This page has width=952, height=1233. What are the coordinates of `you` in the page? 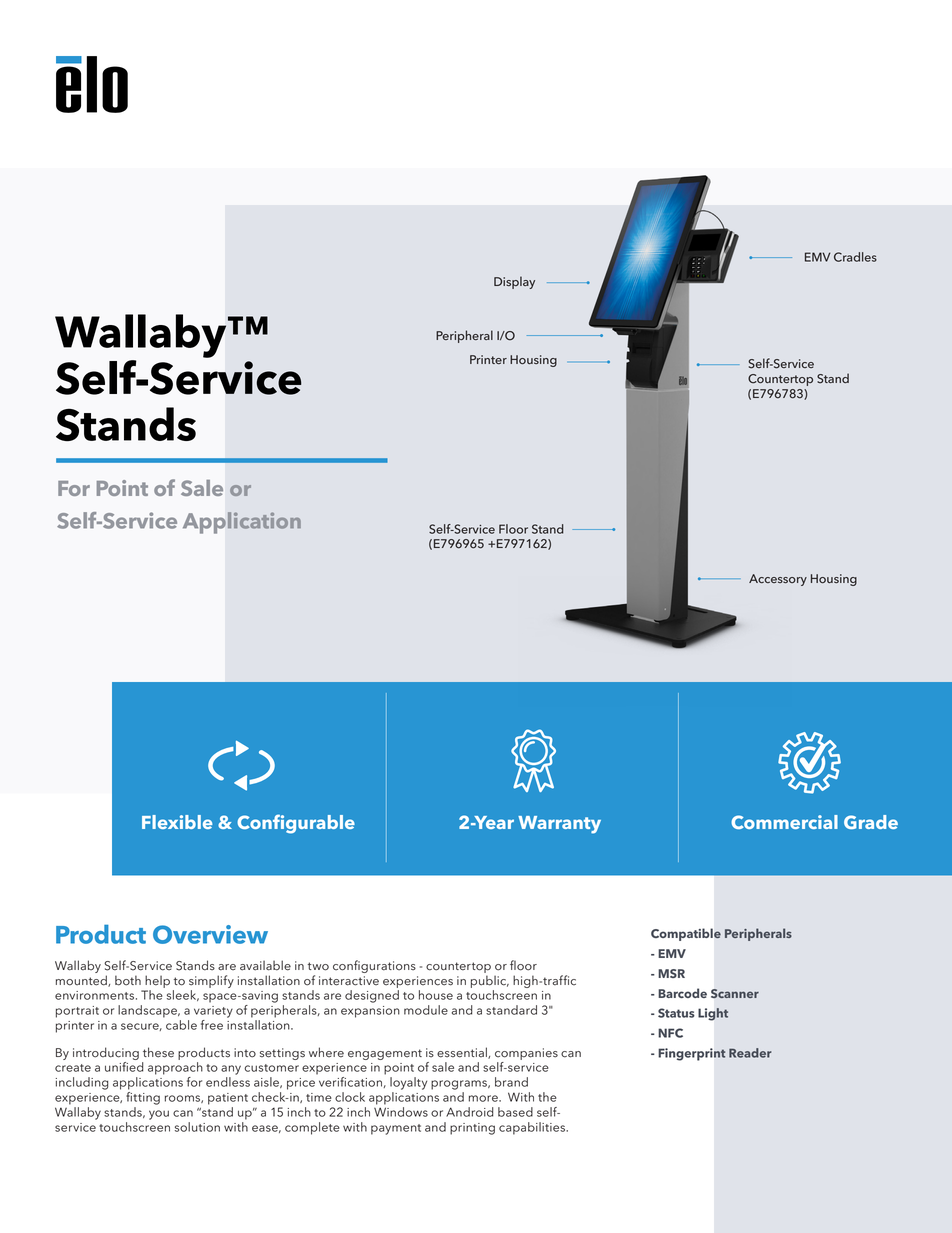 It's located at (159, 1115).
